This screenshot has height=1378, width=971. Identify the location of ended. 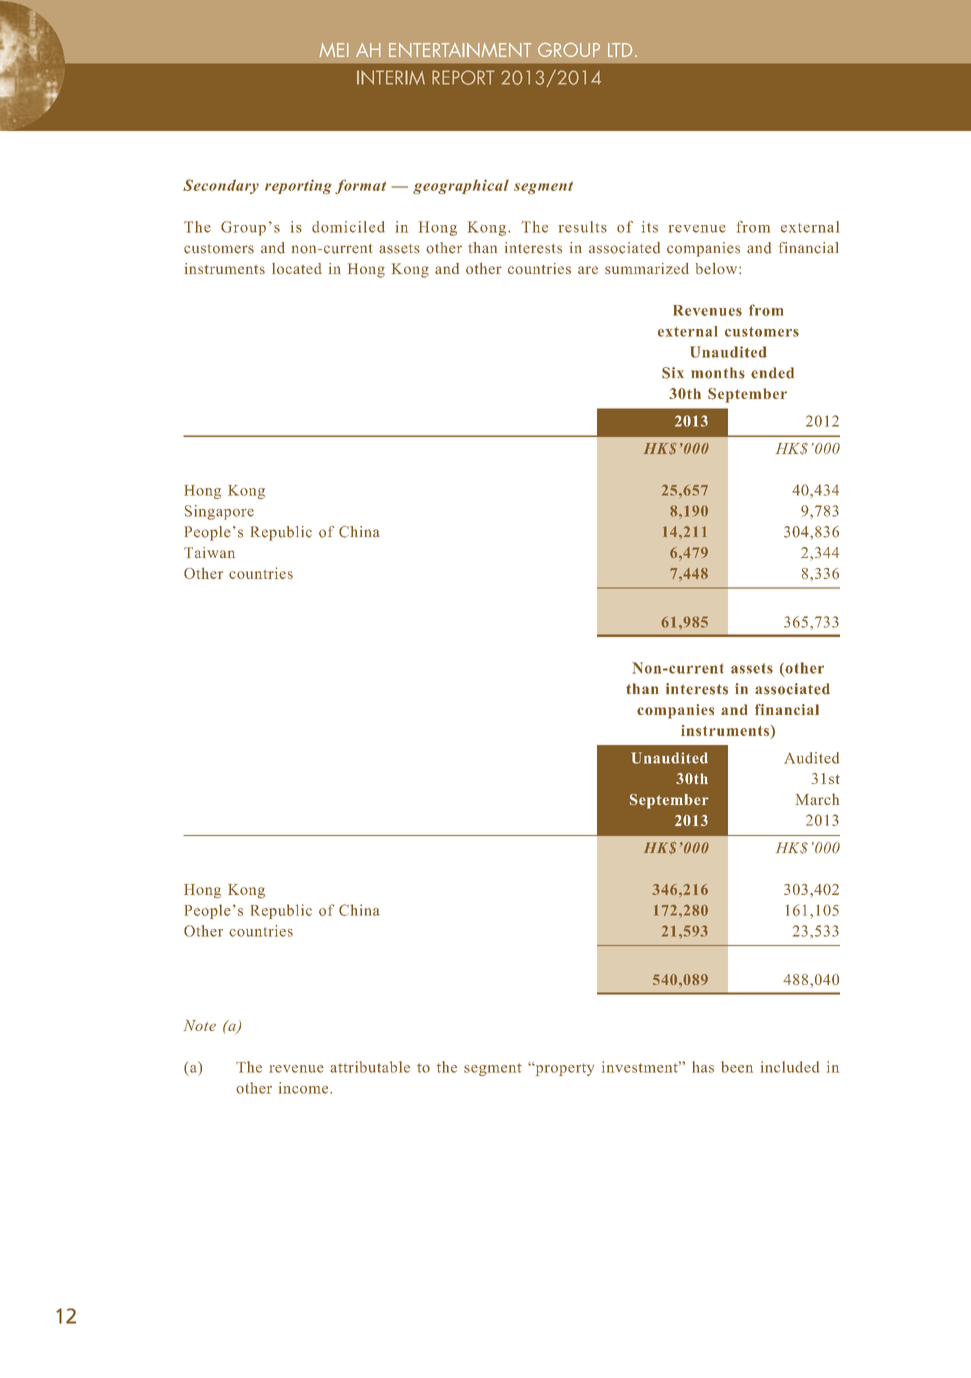
(772, 373).
